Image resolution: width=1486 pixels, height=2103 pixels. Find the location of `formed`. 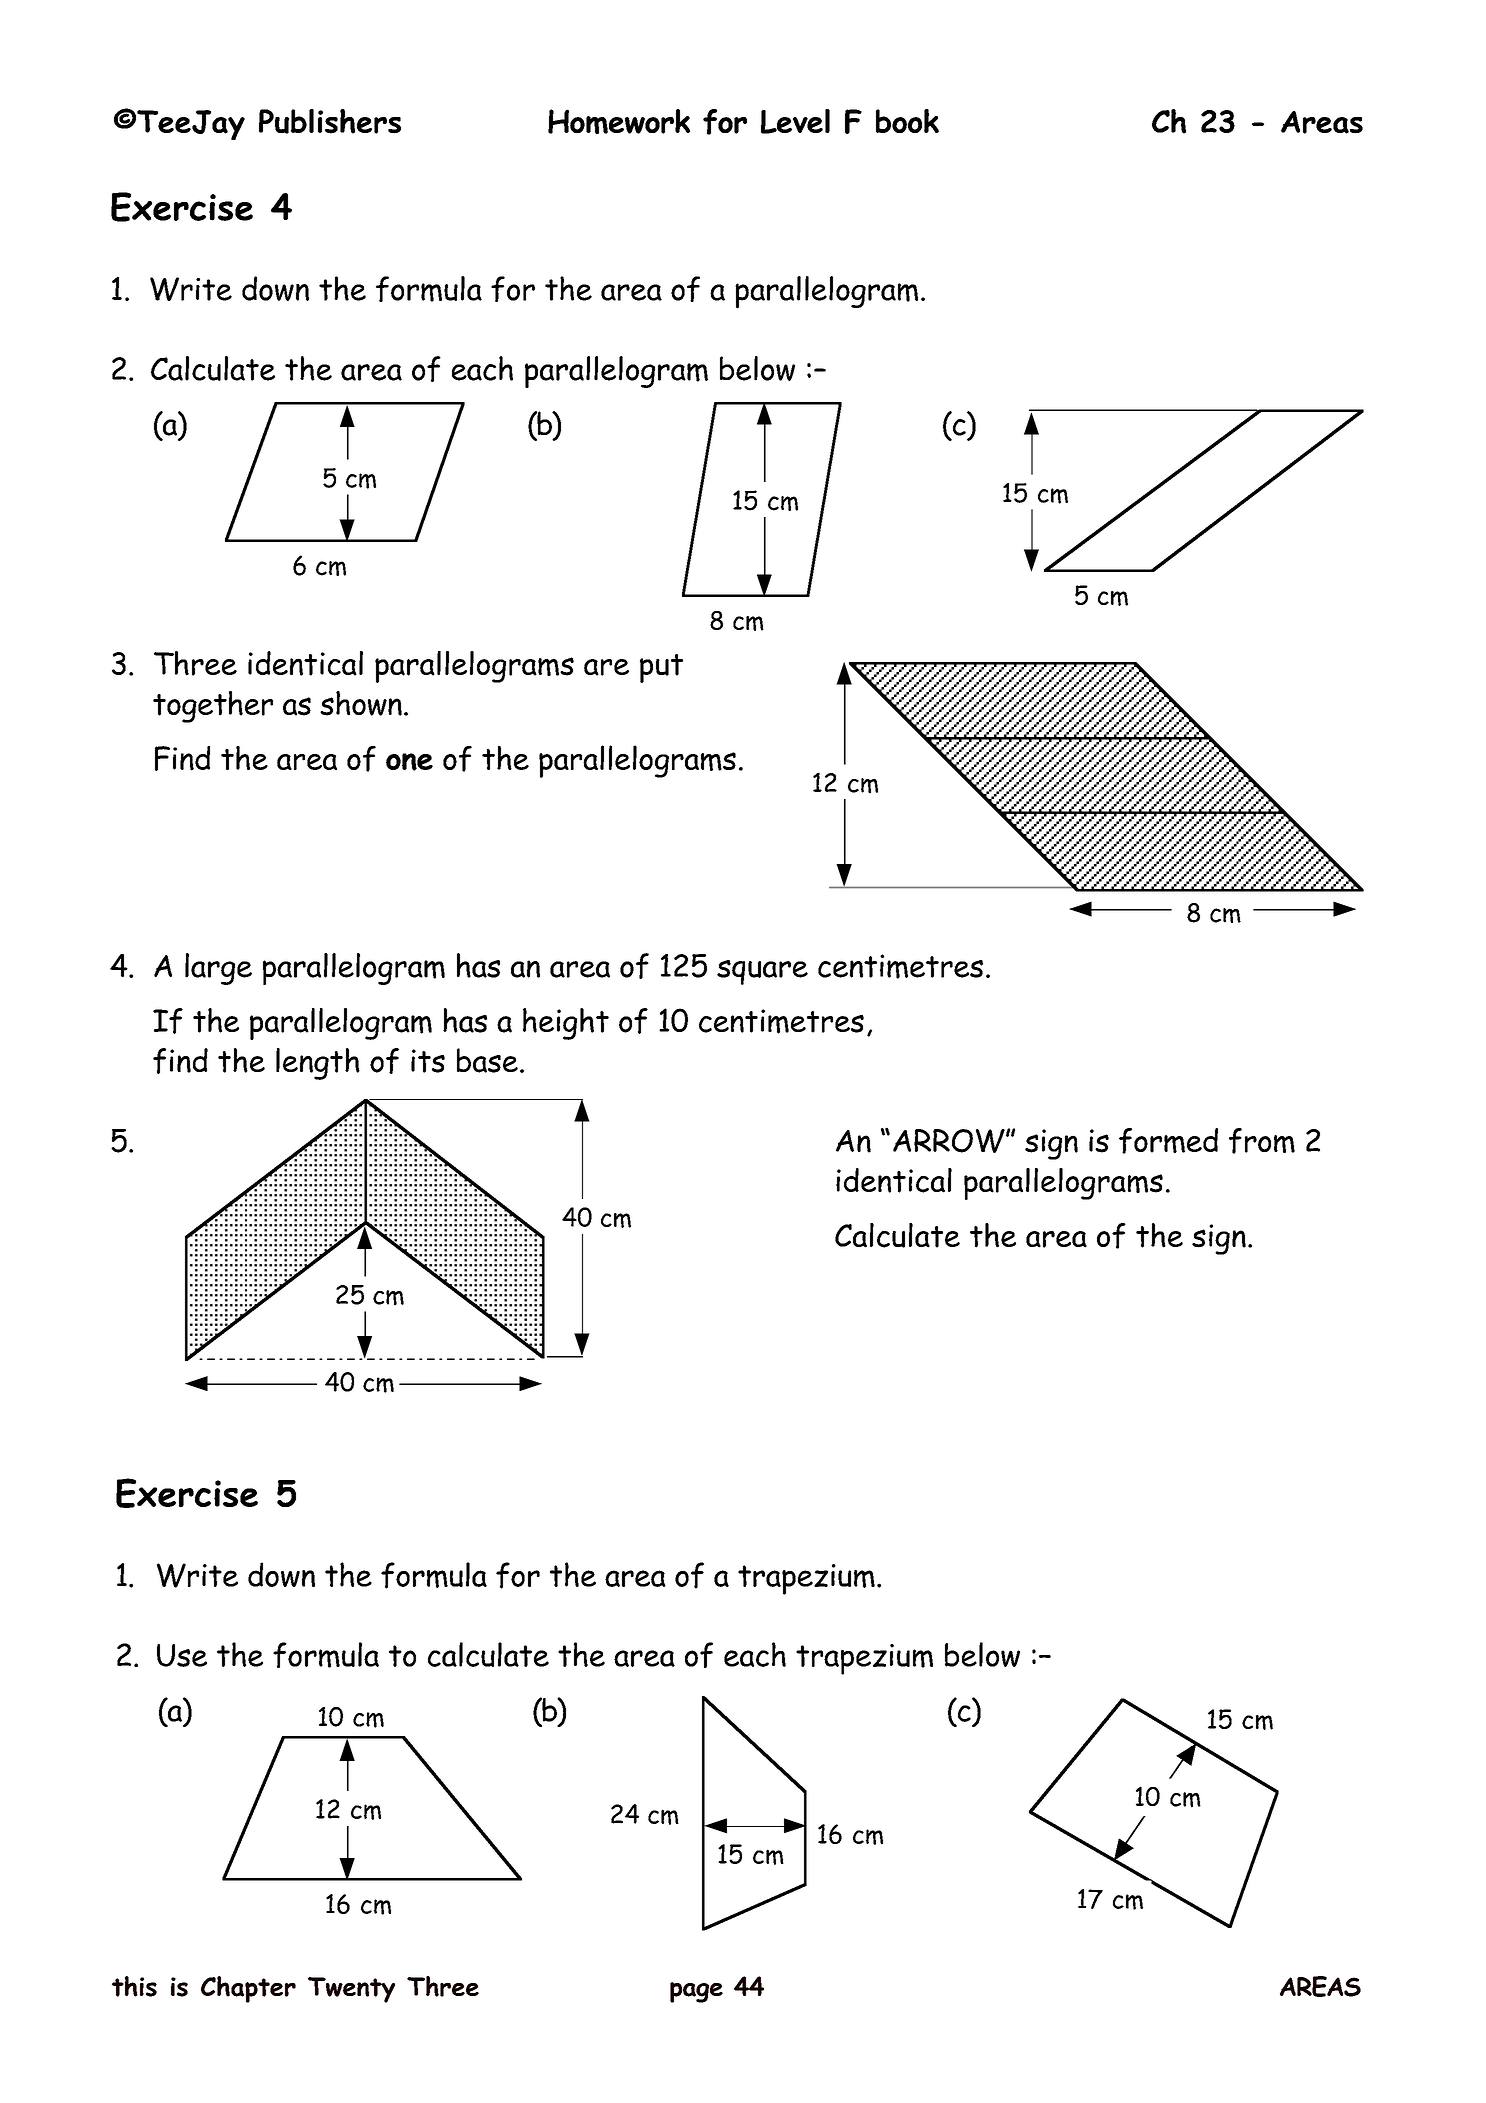

formed is located at coordinates (1168, 1141).
